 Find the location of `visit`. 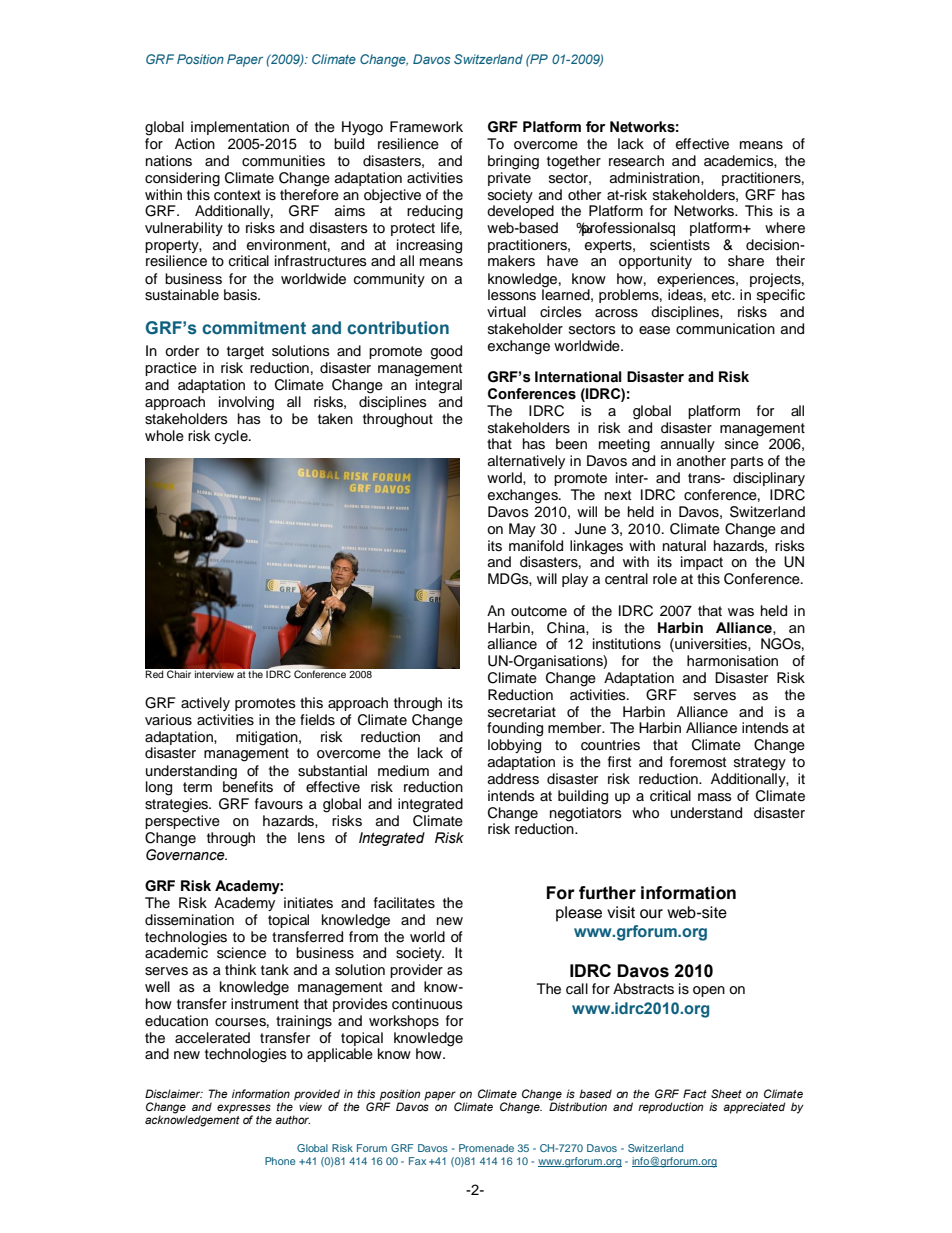

visit is located at coordinates (621, 912).
